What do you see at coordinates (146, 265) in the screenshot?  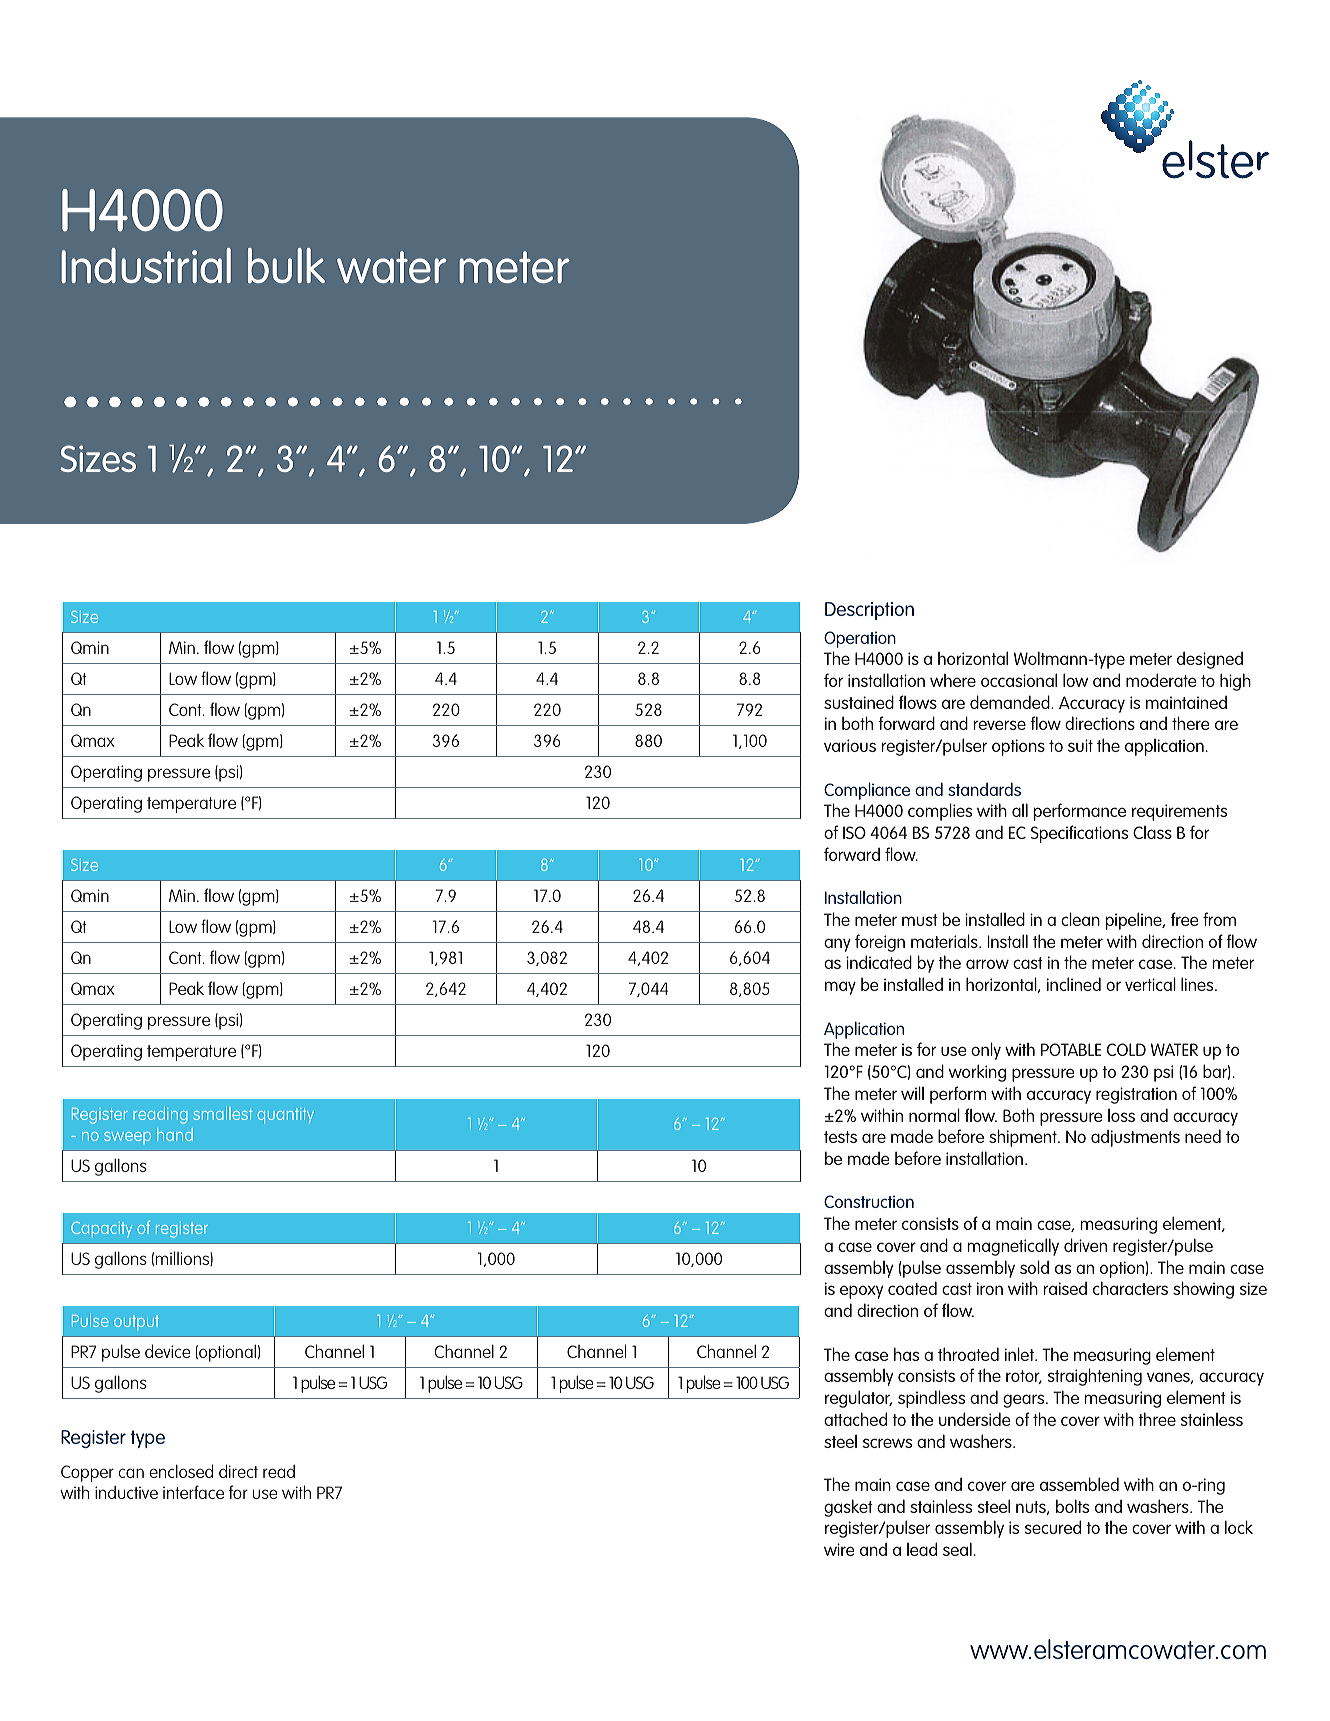 I see `Industrial` at bounding box center [146, 265].
